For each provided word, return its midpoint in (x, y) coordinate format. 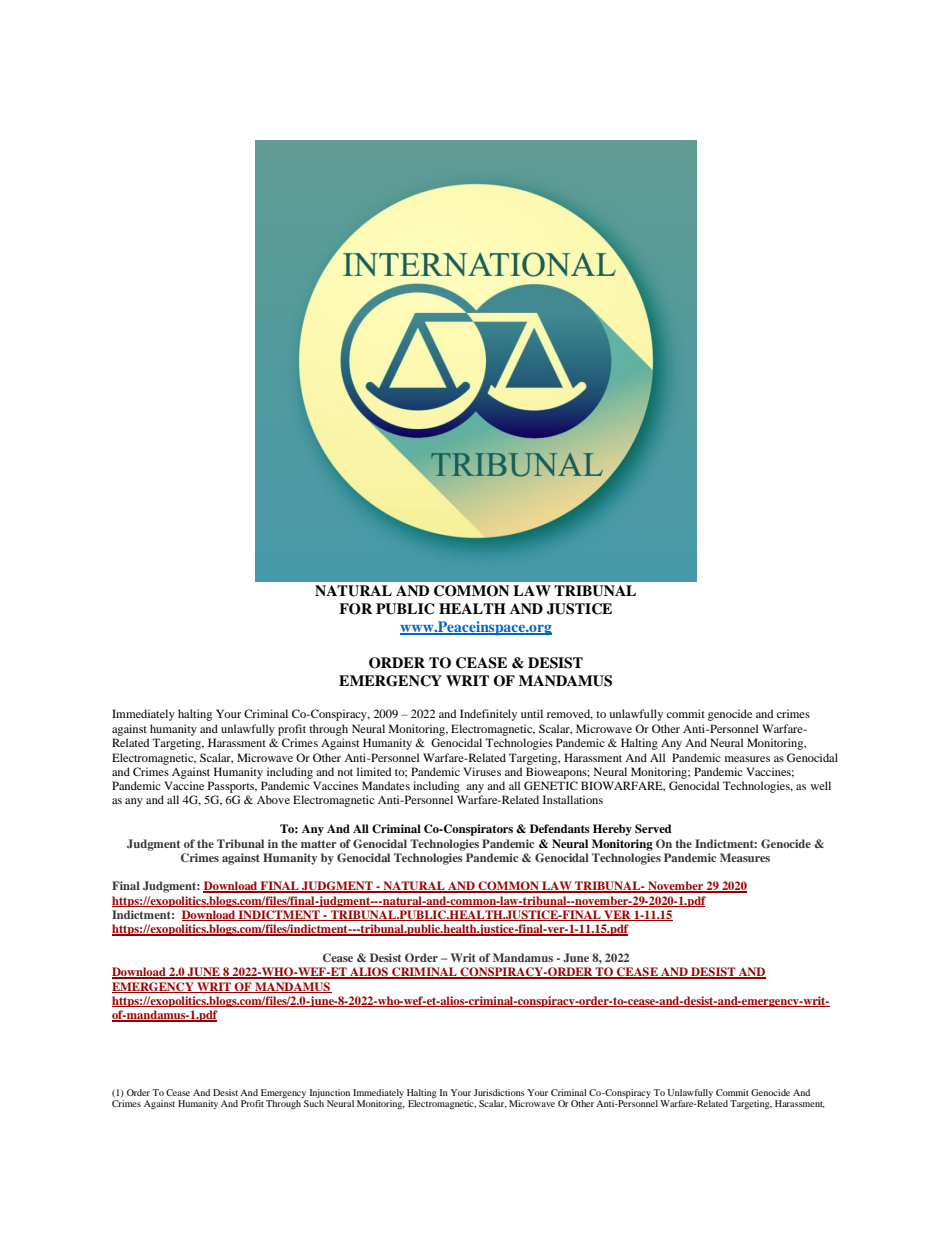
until (532, 713)
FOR (355, 609)
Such (314, 1103)
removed (570, 714)
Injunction (329, 1095)
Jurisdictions (499, 1092)
